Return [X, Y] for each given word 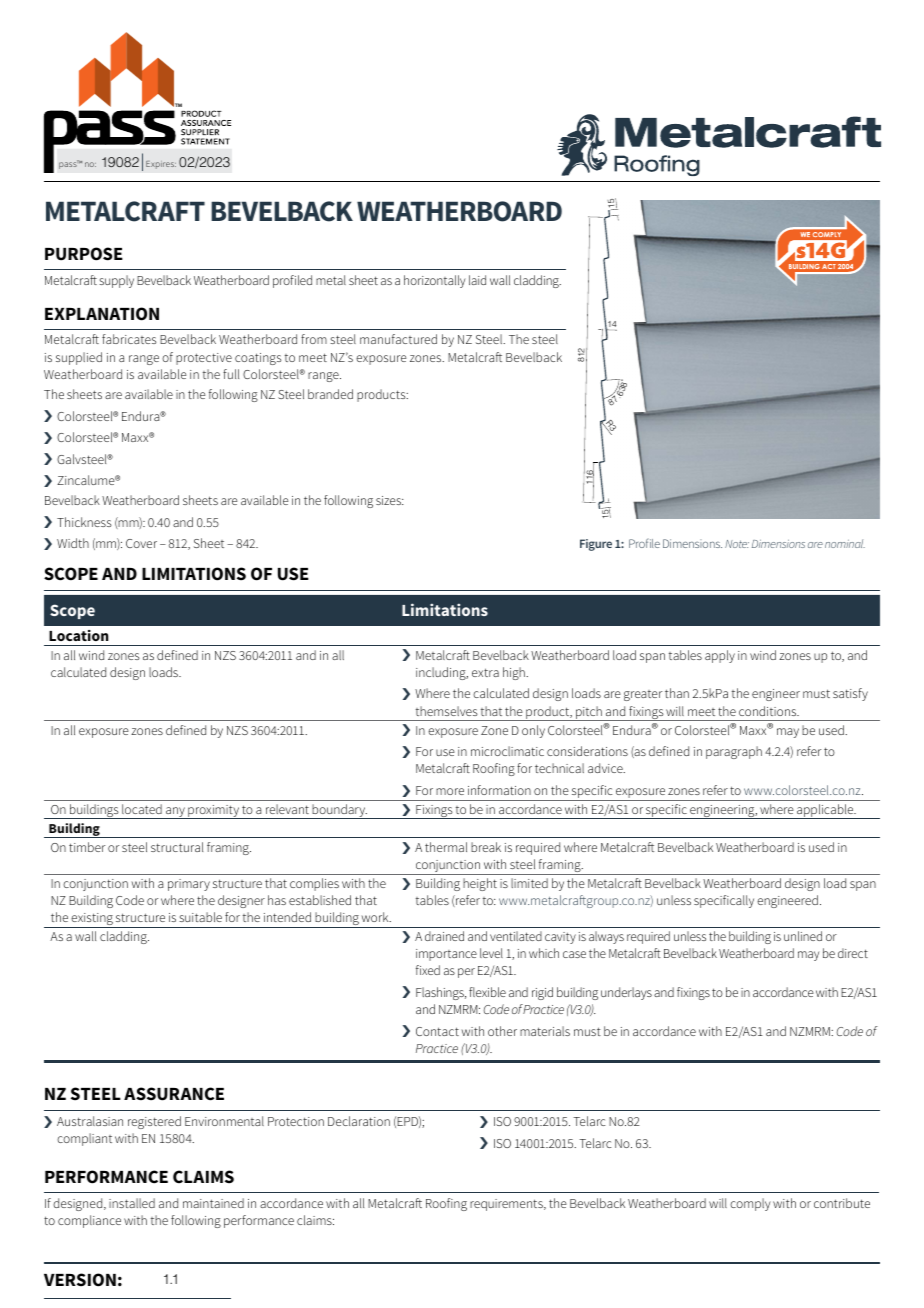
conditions [769, 711]
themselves [447, 711]
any [175, 813]
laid [477, 280]
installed [132, 1203]
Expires [161, 165]
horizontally [434, 281]
